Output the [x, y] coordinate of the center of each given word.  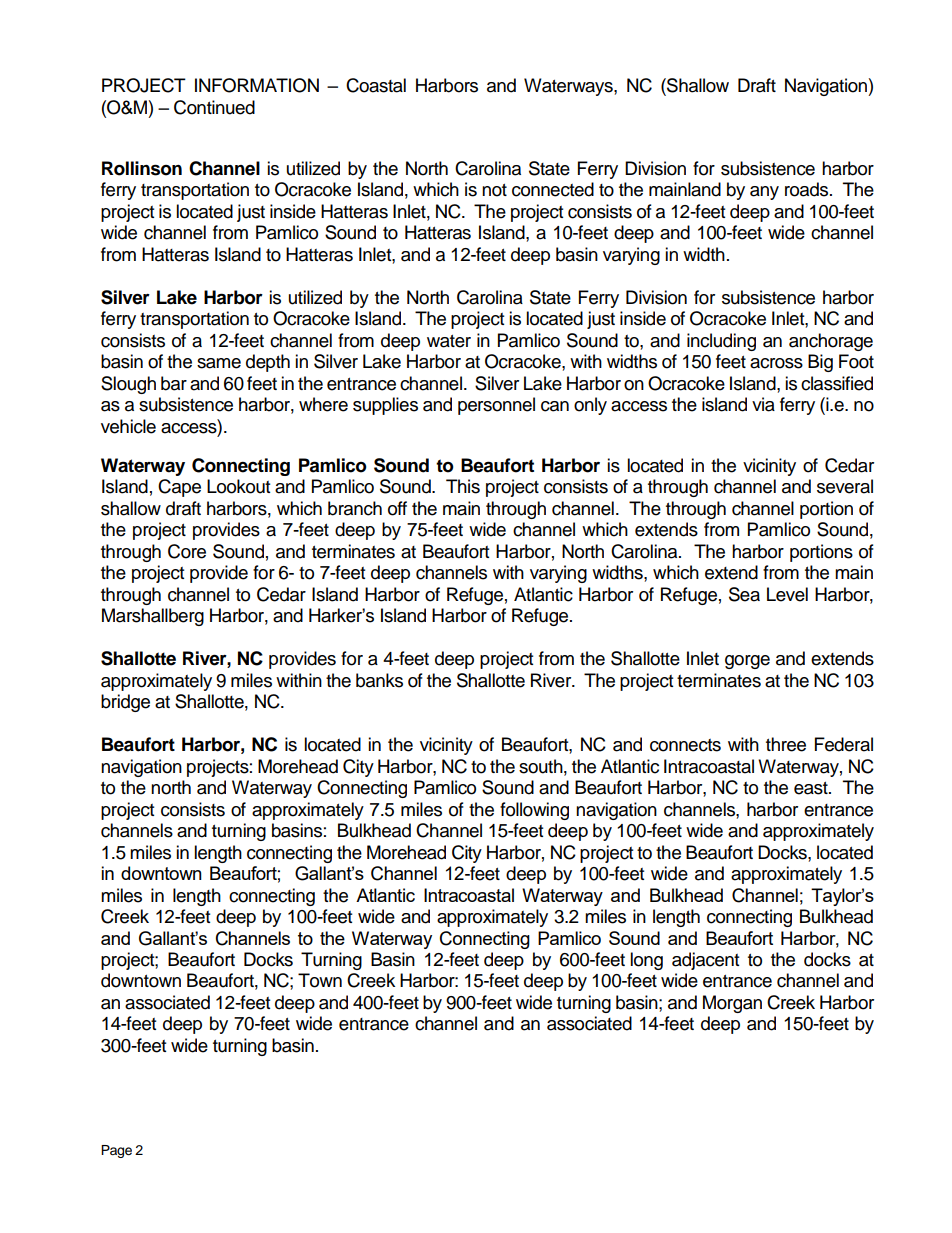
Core [187, 551]
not [494, 190]
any [764, 193]
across [776, 363]
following [534, 811]
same [219, 363]
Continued [214, 107]
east [812, 788]
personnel [496, 406]
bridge [125, 703]
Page [116, 1151]
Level [787, 594]
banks [379, 680]
